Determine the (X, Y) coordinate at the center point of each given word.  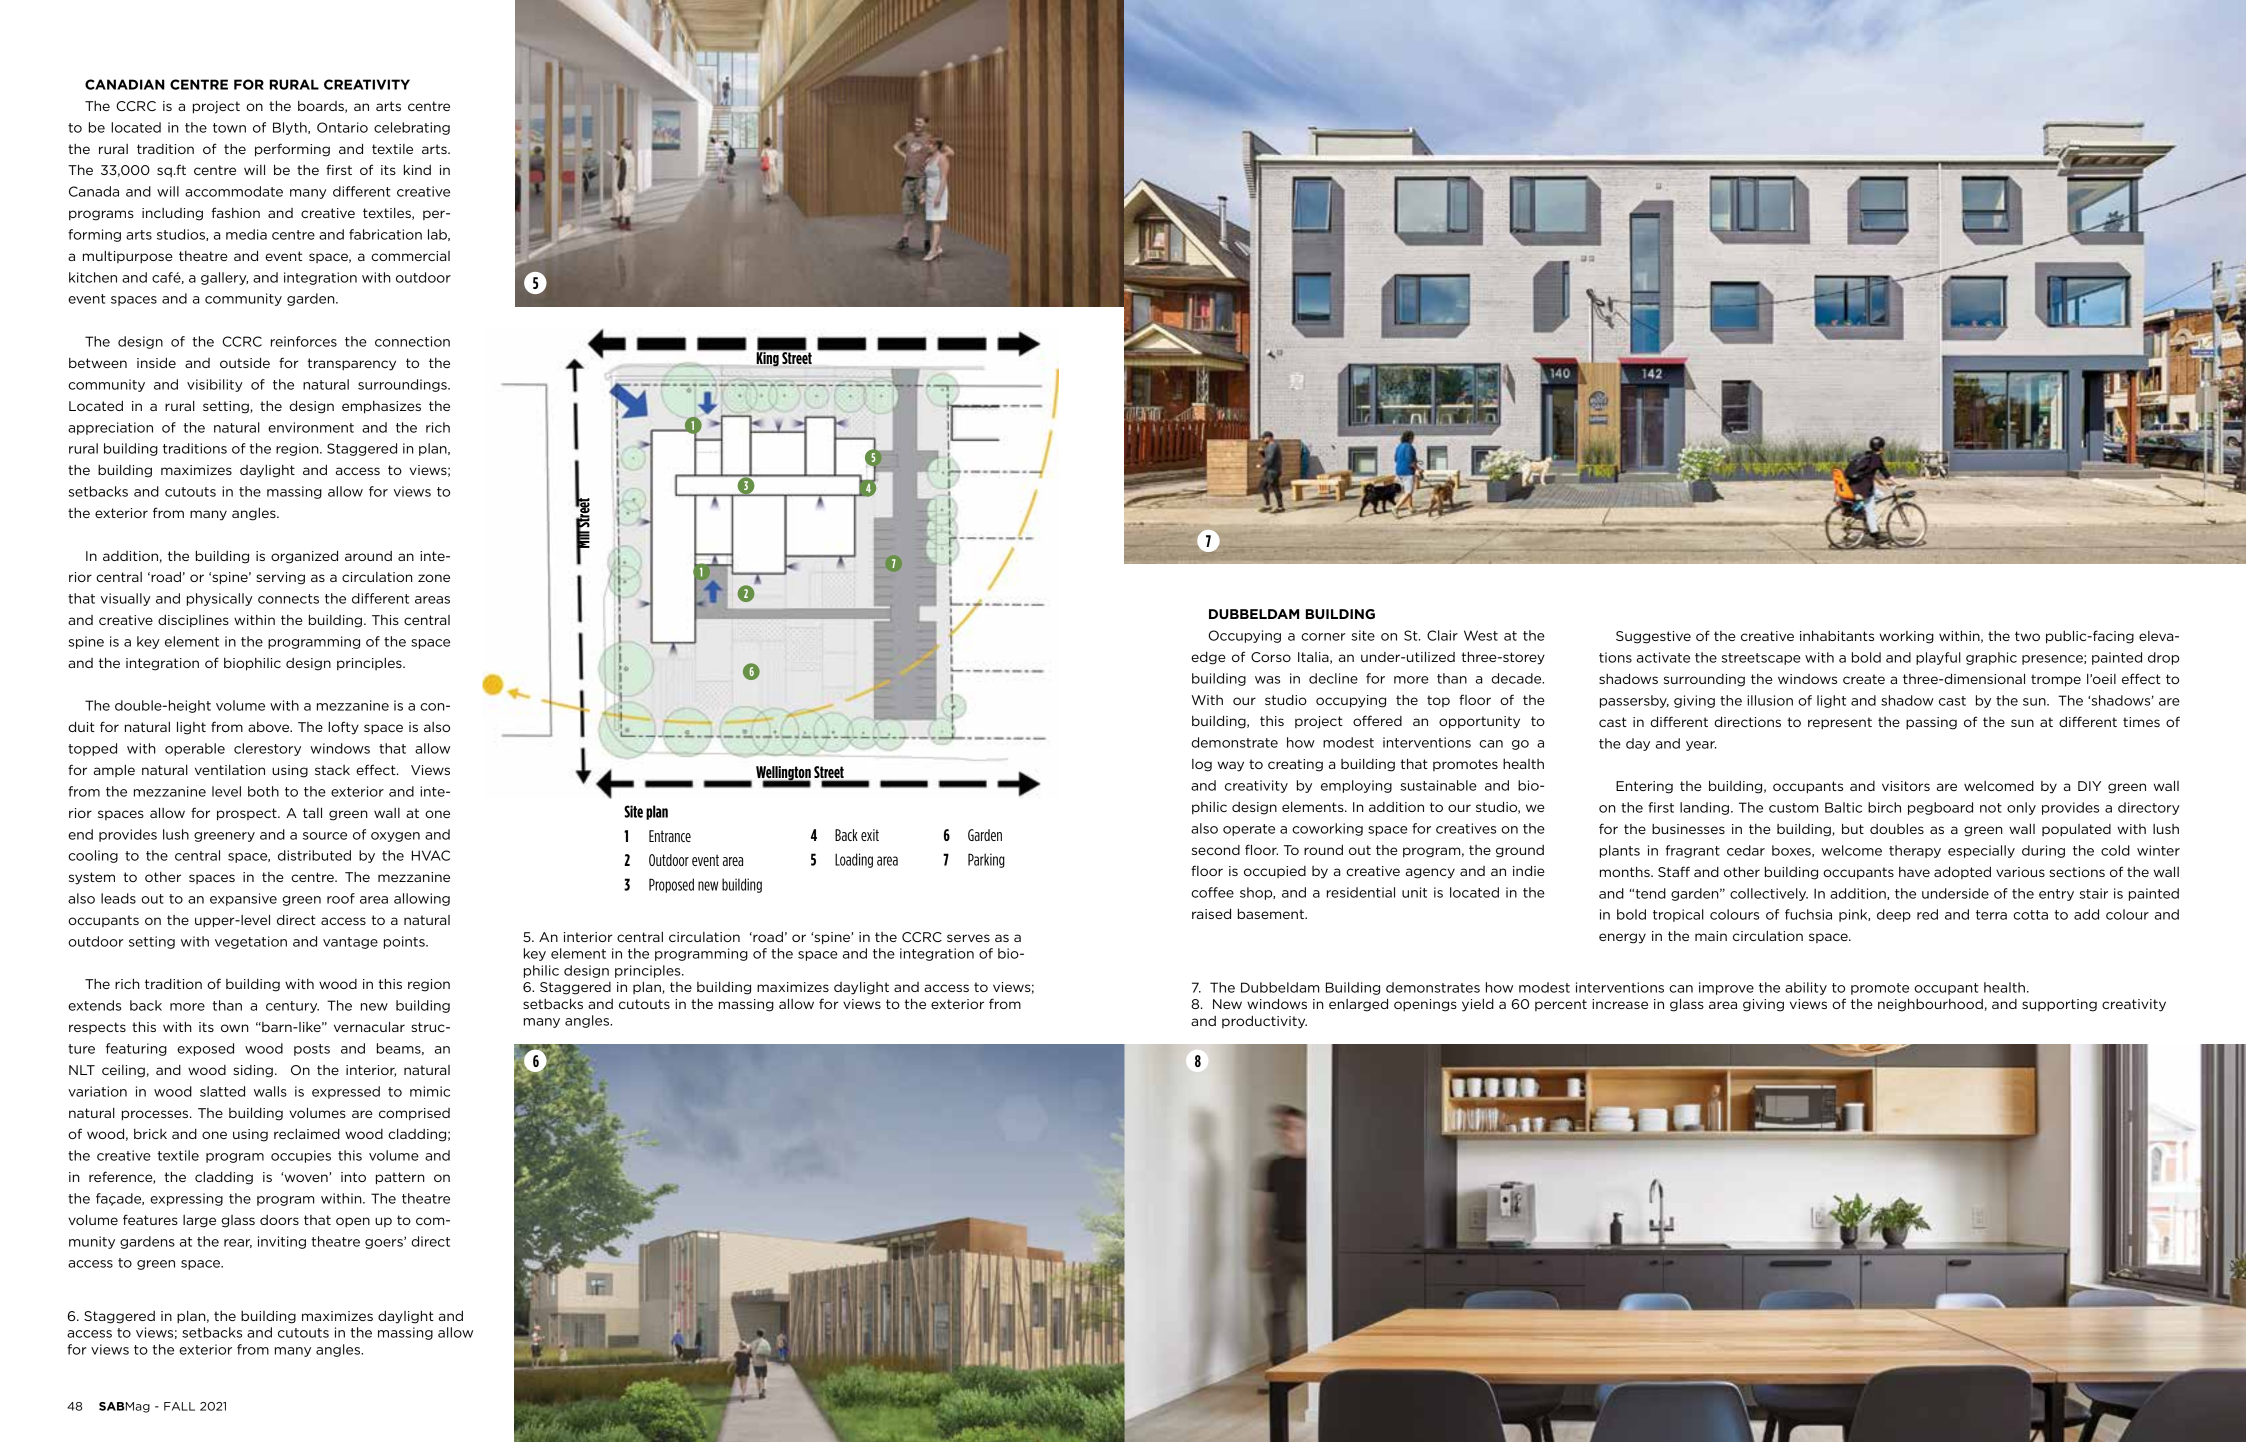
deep (1894, 915)
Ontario (342, 127)
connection (412, 341)
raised (1211, 913)
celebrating (412, 128)
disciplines (193, 621)
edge (1208, 658)
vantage (350, 943)
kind (417, 169)
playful (1938, 658)
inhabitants (1837, 635)
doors (279, 1220)
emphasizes (381, 407)
